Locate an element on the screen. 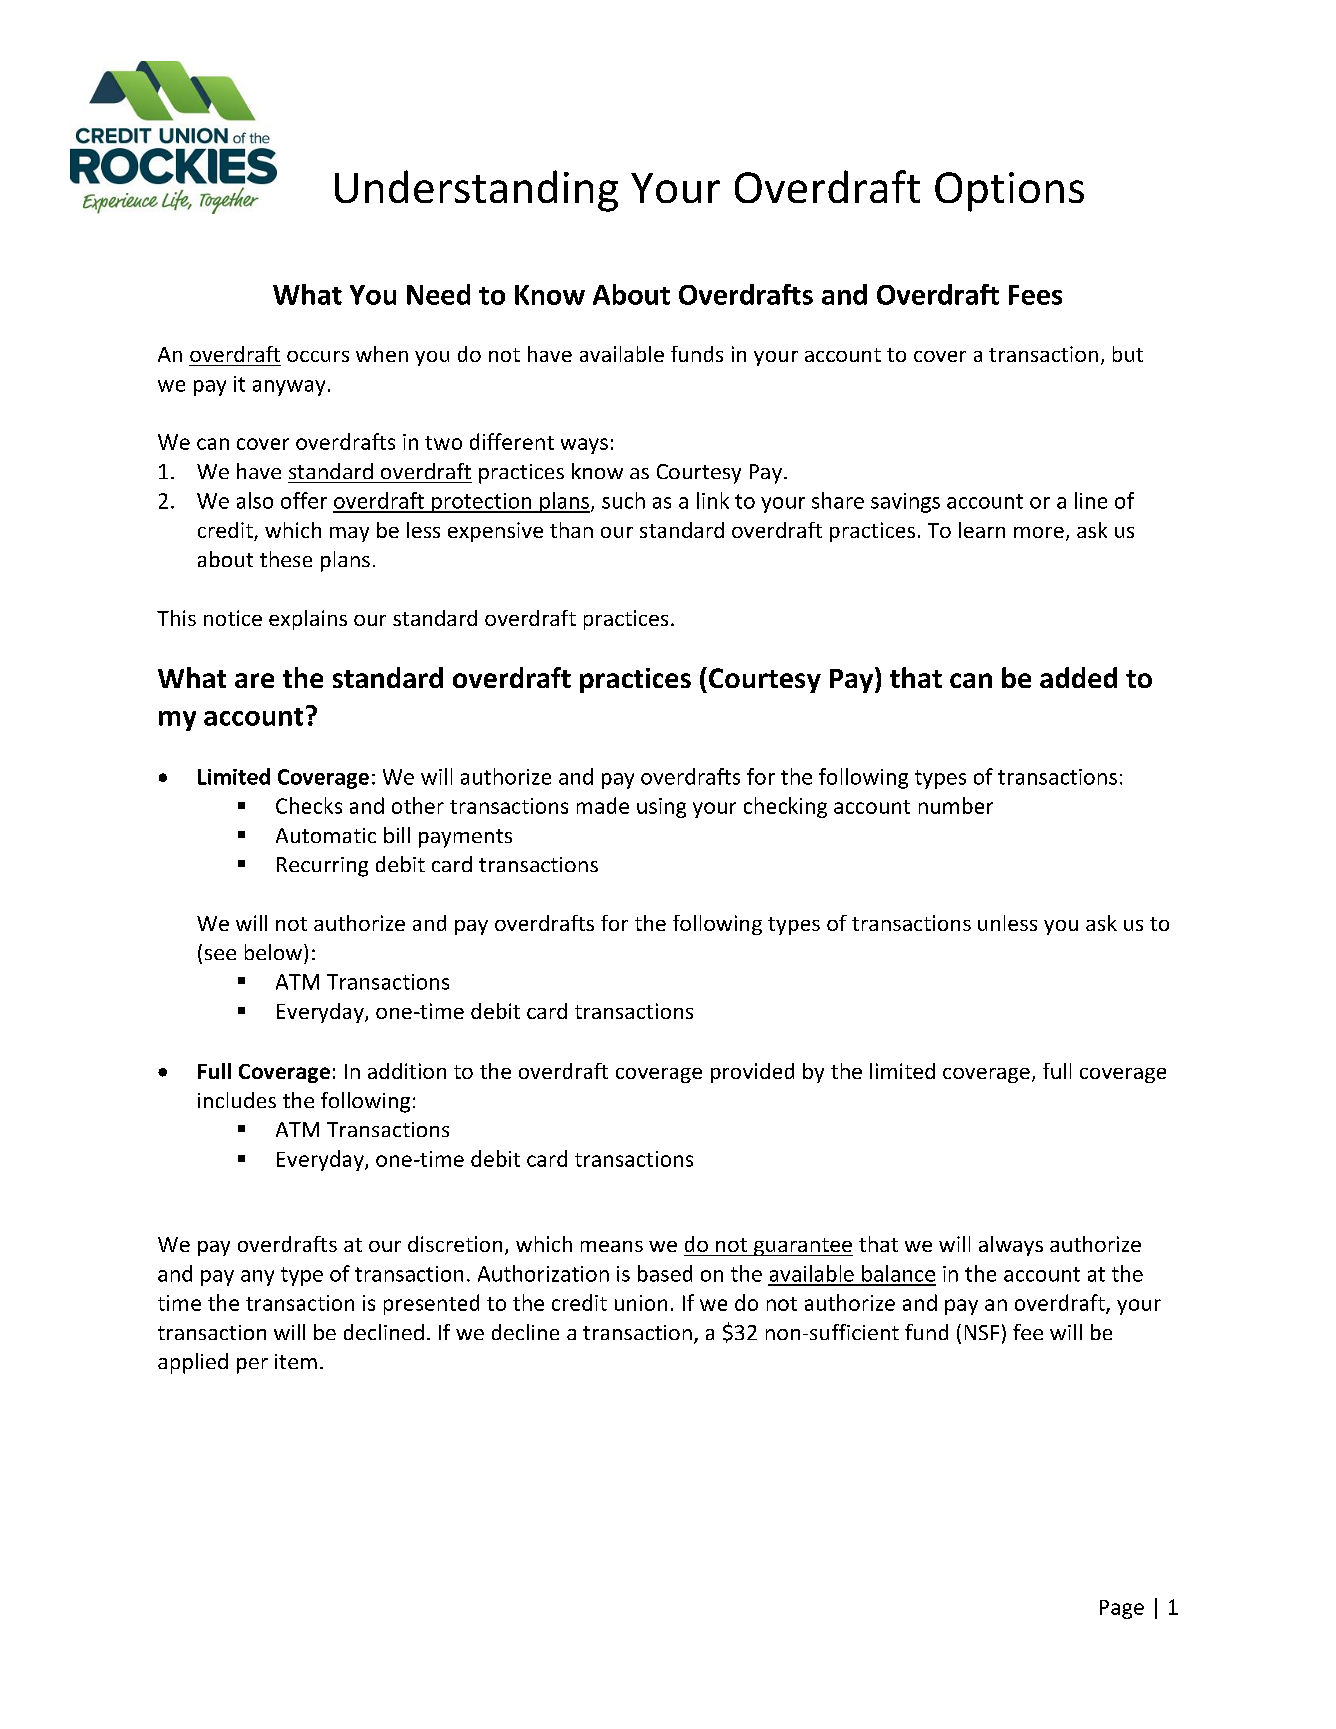 This screenshot has height=1729, width=1336. more is located at coordinates (1039, 532).
